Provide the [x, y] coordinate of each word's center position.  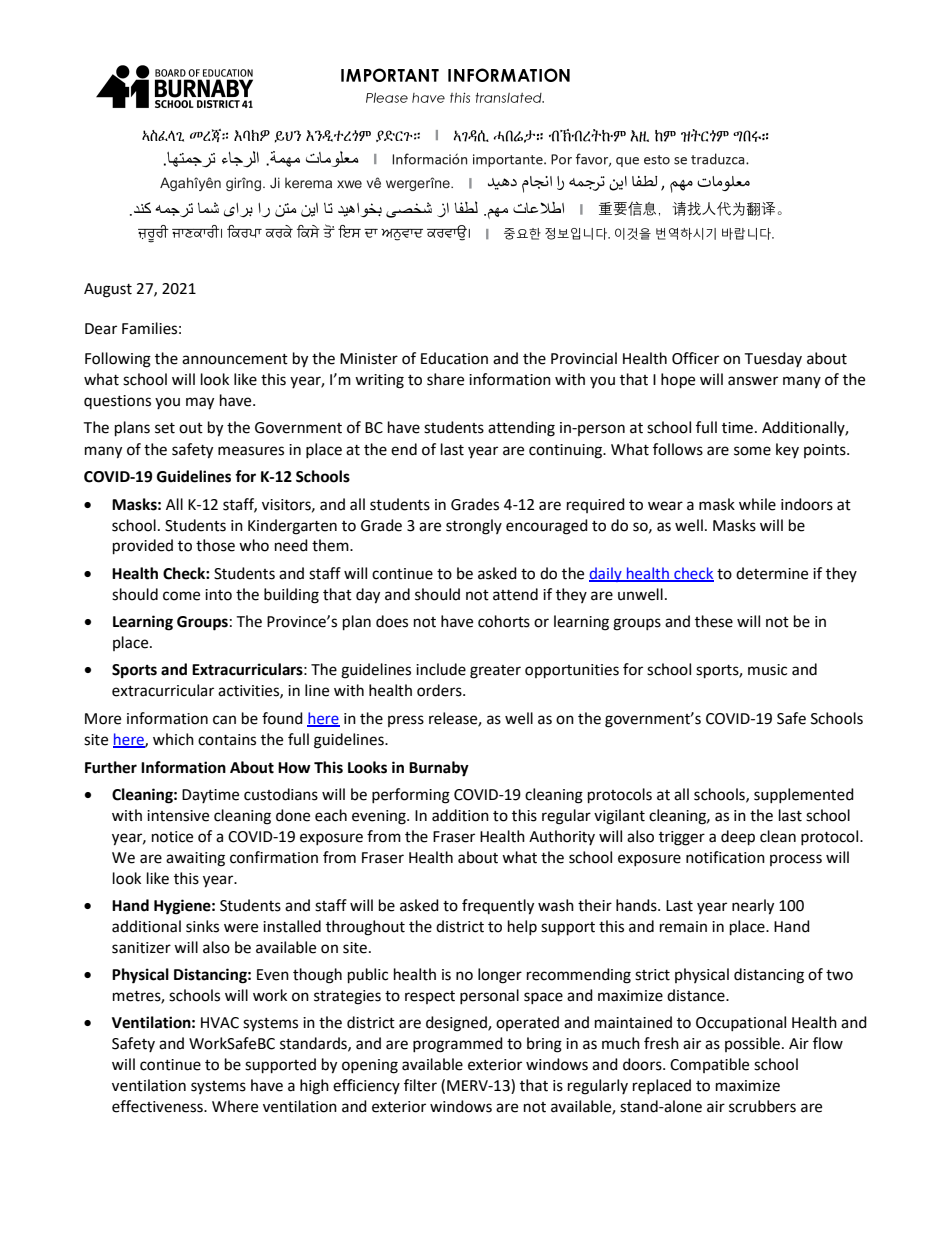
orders [440, 690]
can [224, 720]
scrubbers [762, 1106]
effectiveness [158, 1106]
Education [454, 358]
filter [420, 1085]
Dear [101, 329]
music [767, 670]
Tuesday [773, 359]
